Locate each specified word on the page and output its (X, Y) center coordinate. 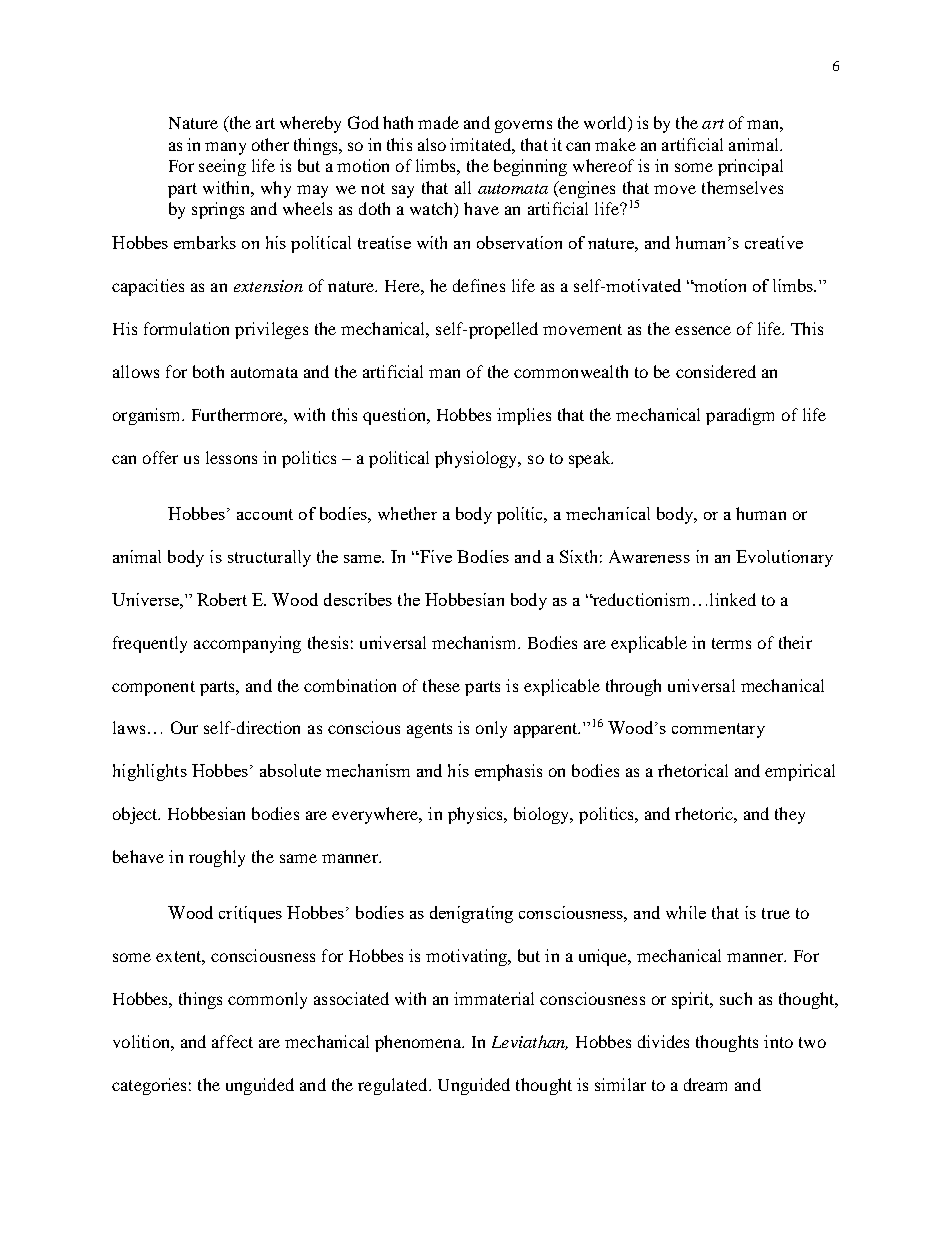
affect (232, 1041)
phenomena (419, 1043)
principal (750, 167)
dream (705, 1084)
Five (435, 556)
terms (731, 643)
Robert (222, 599)
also (432, 144)
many (225, 148)
